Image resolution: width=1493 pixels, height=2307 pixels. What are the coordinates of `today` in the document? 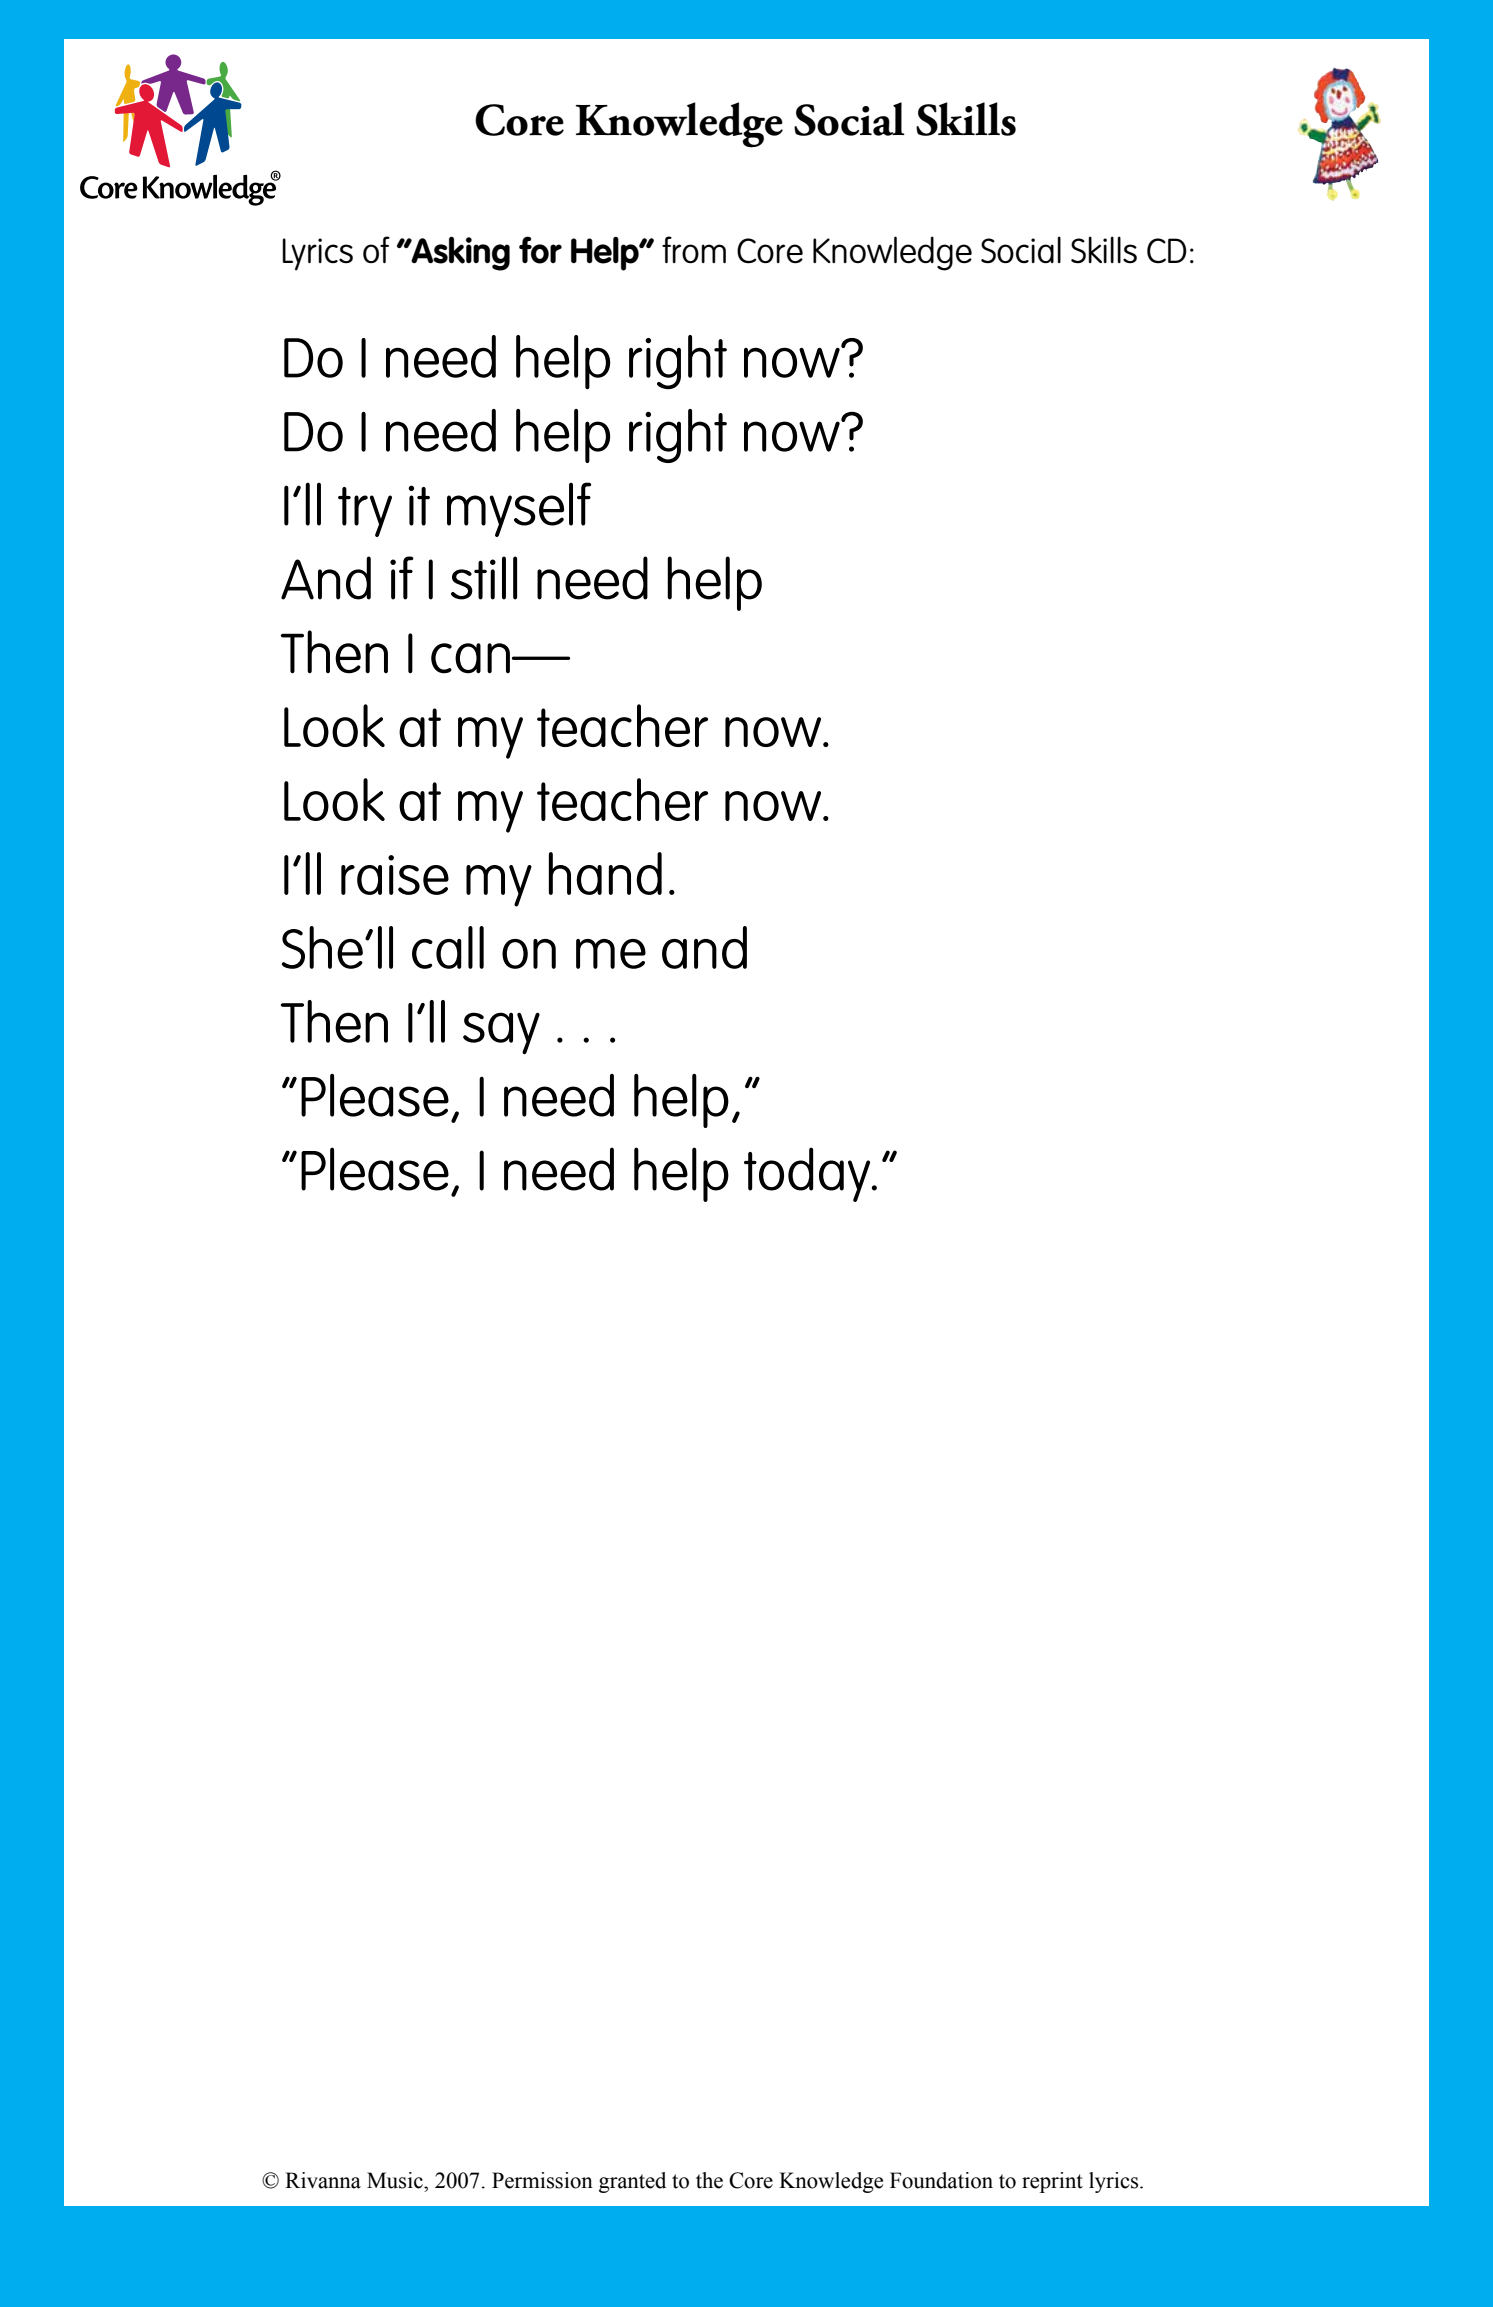 It's located at (808, 1174).
